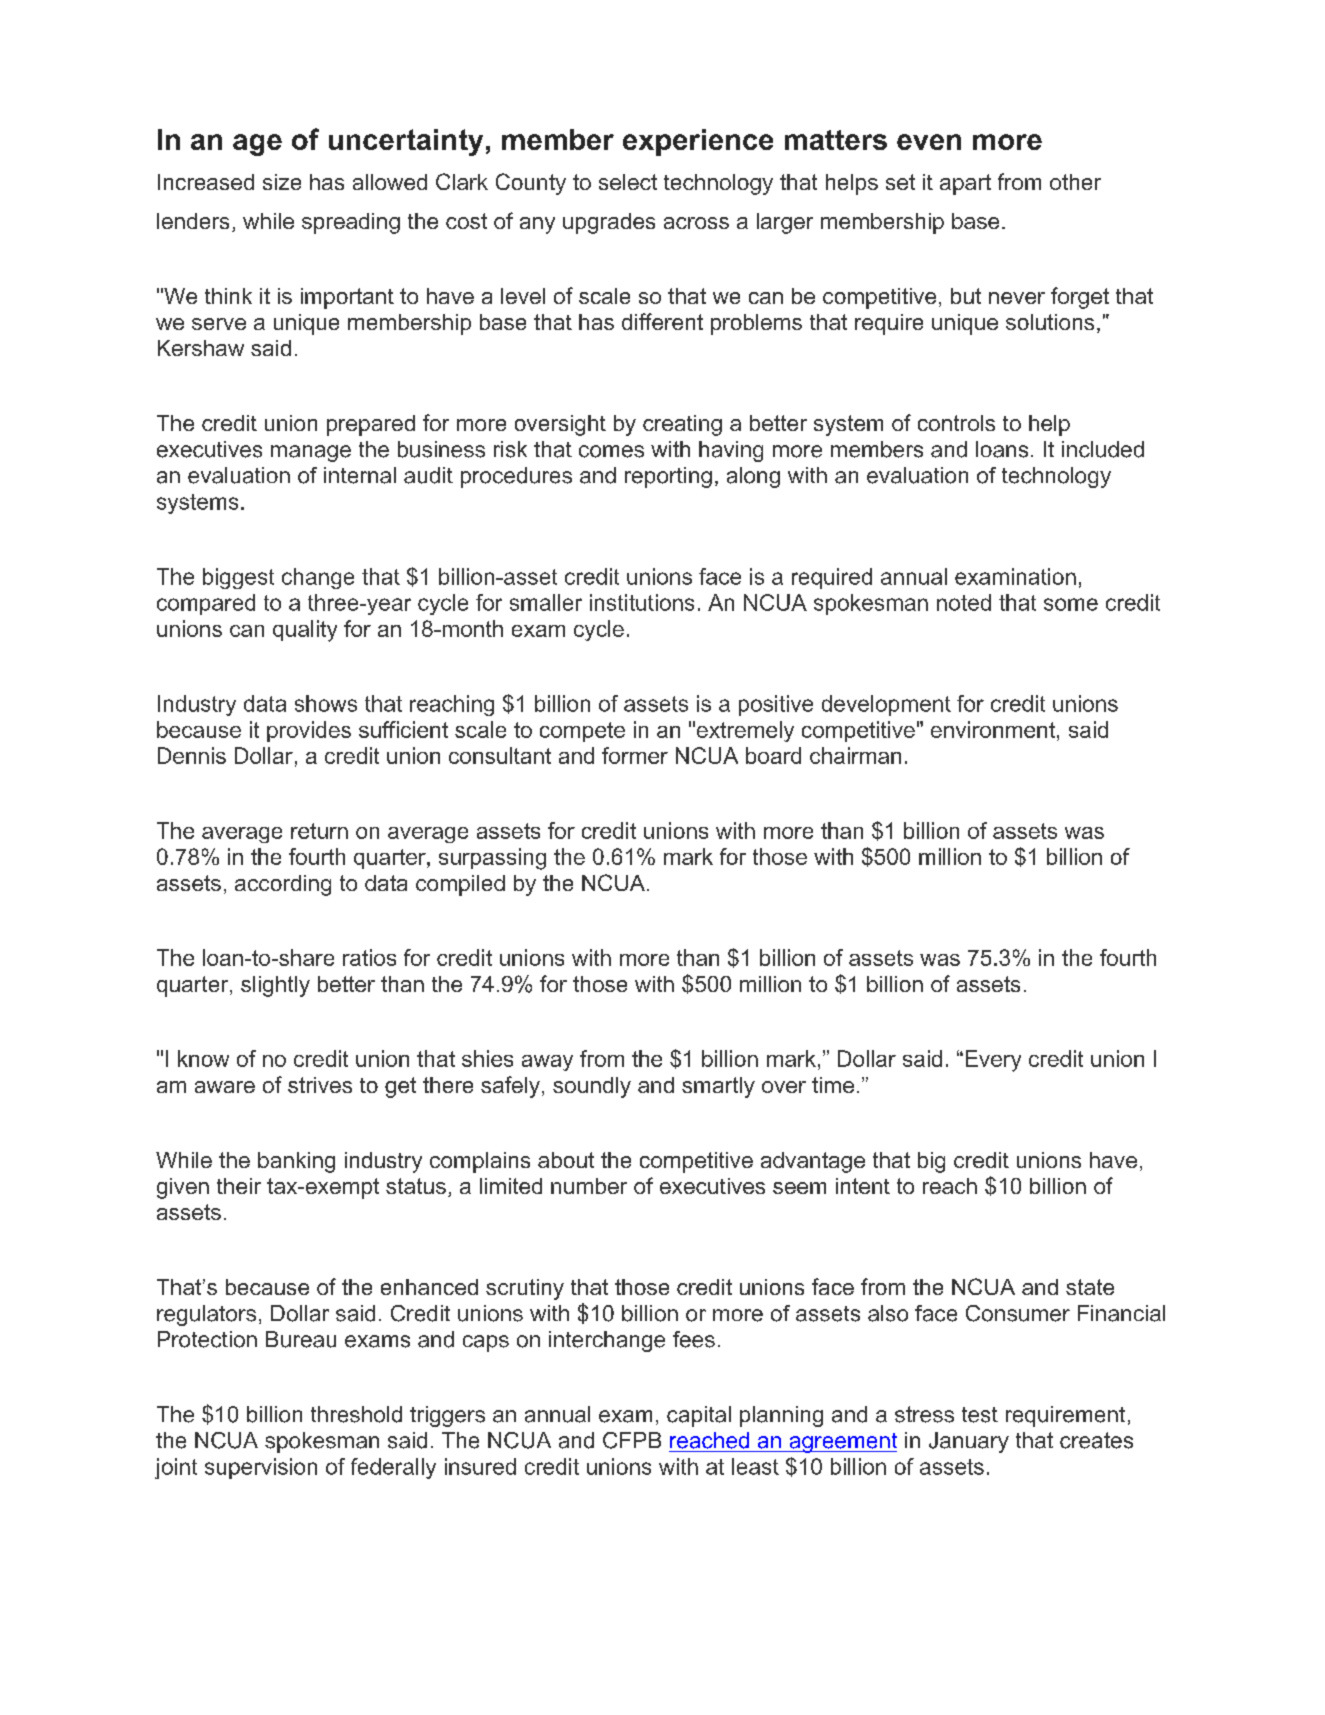 The height and width of the screenshot is (1715, 1325). I want to click on apart, so click(965, 184).
